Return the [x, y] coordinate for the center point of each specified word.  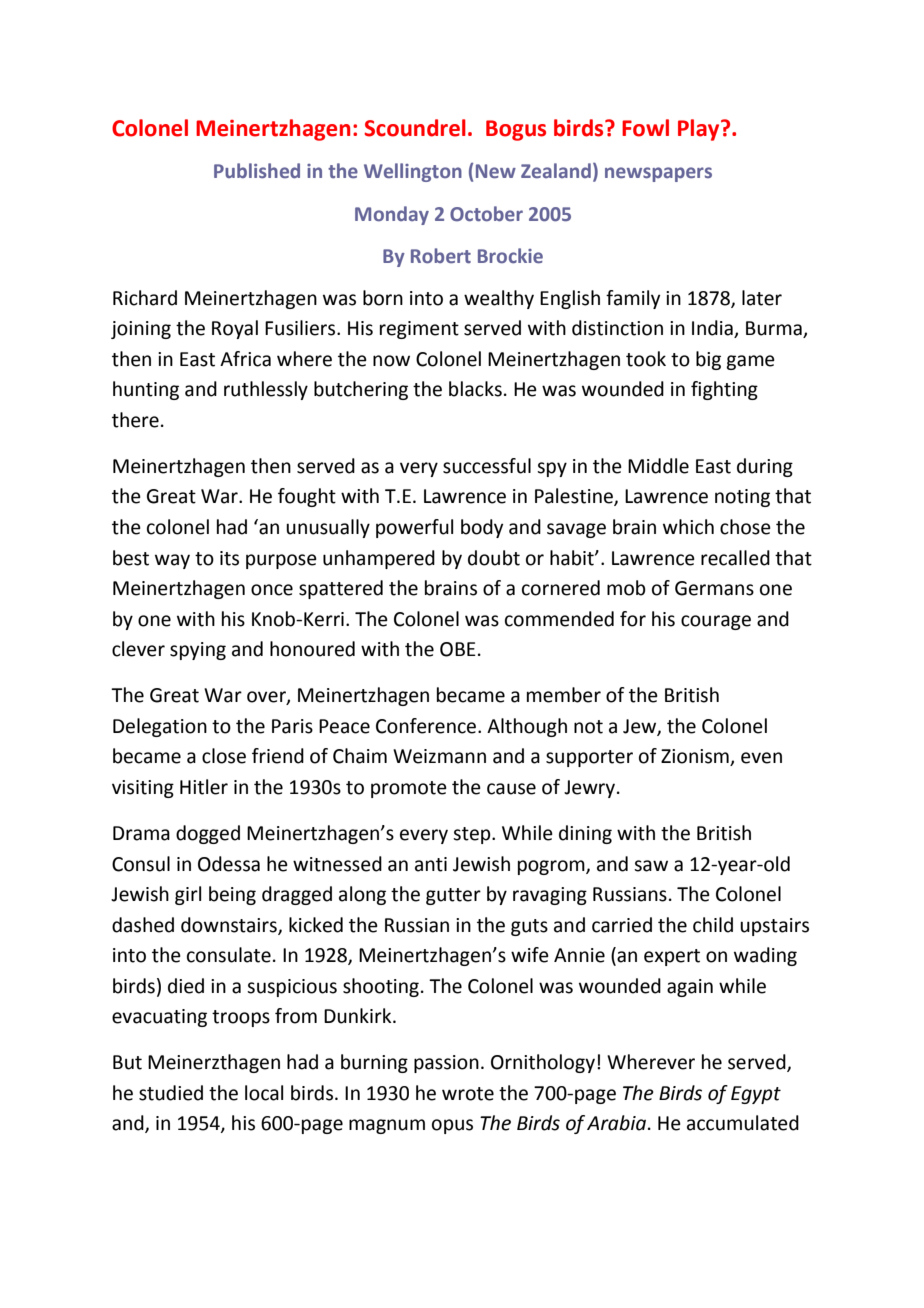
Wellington [413, 172]
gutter [453, 896]
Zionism [696, 757]
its [229, 558]
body [482, 528]
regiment [419, 330]
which [688, 527]
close [224, 756]
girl [188, 895]
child [713, 925]
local [264, 1093]
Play [700, 130]
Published [257, 170]
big [708, 360]
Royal [235, 329]
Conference [426, 726]
